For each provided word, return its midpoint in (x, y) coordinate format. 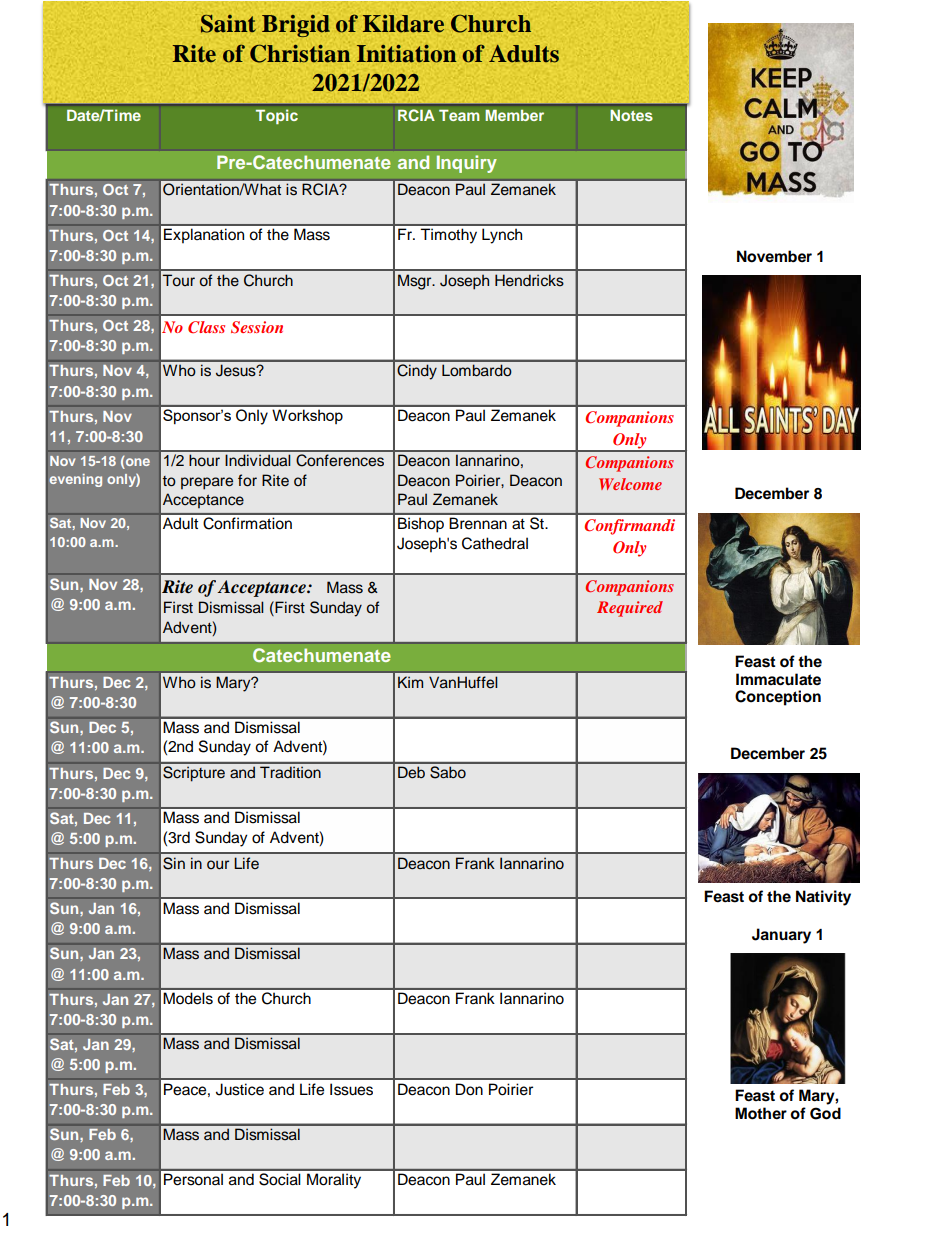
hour (204, 460)
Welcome (630, 484)
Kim (410, 682)
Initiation (407, 53)
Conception (778, 698)
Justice (240, 1089)
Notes (631, 115)
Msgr (416, 282)
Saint (228, 24)
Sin (174, 863)
